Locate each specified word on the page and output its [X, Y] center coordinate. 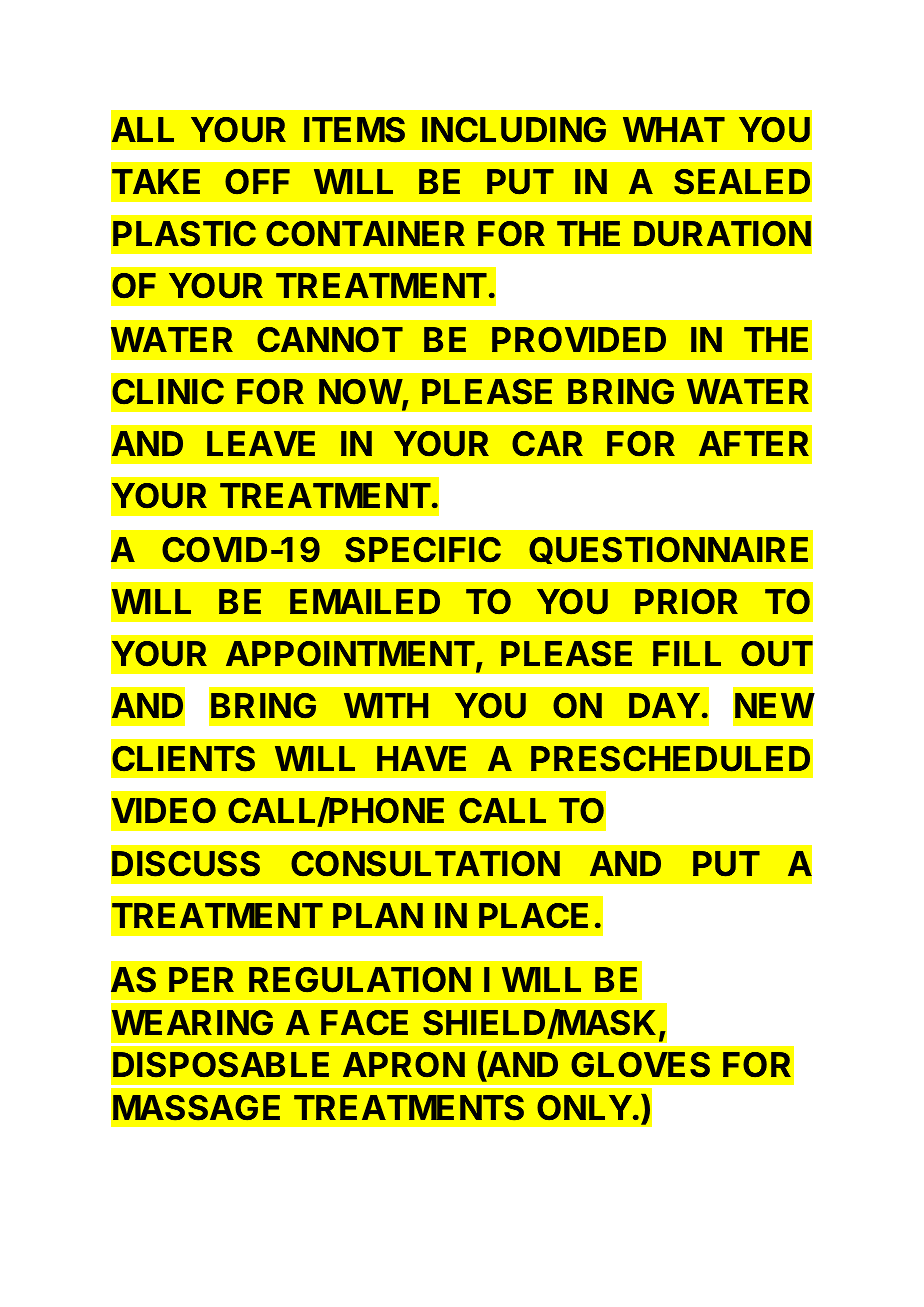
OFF [257, 182]
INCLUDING [514, 130]
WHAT [674, 129]
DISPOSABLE [221, 1065]
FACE [364, 1023]
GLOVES [640, 1065]
